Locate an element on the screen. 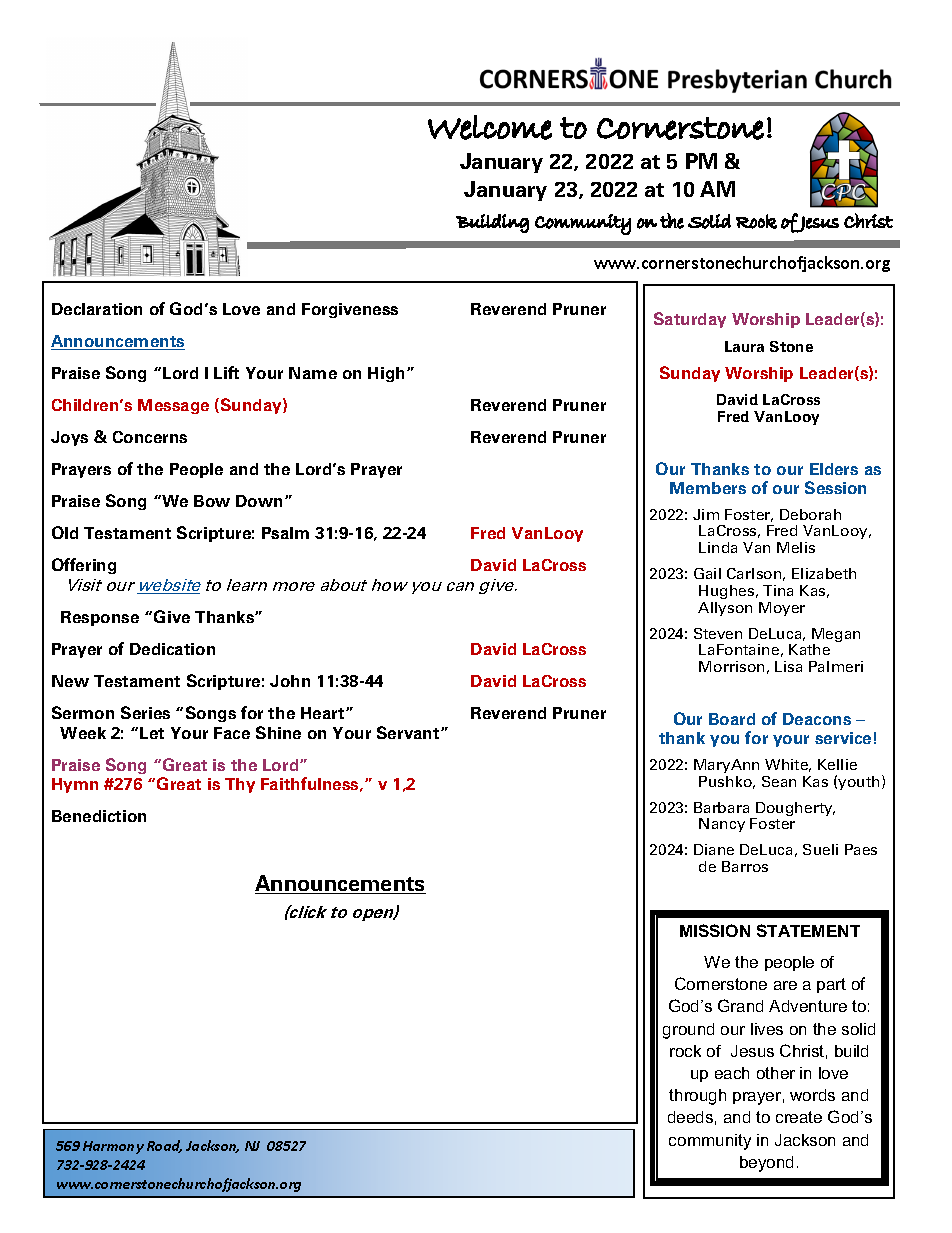 This screenshot has width=952, height=1233. Welcome is located at coordinates (490, 127).
